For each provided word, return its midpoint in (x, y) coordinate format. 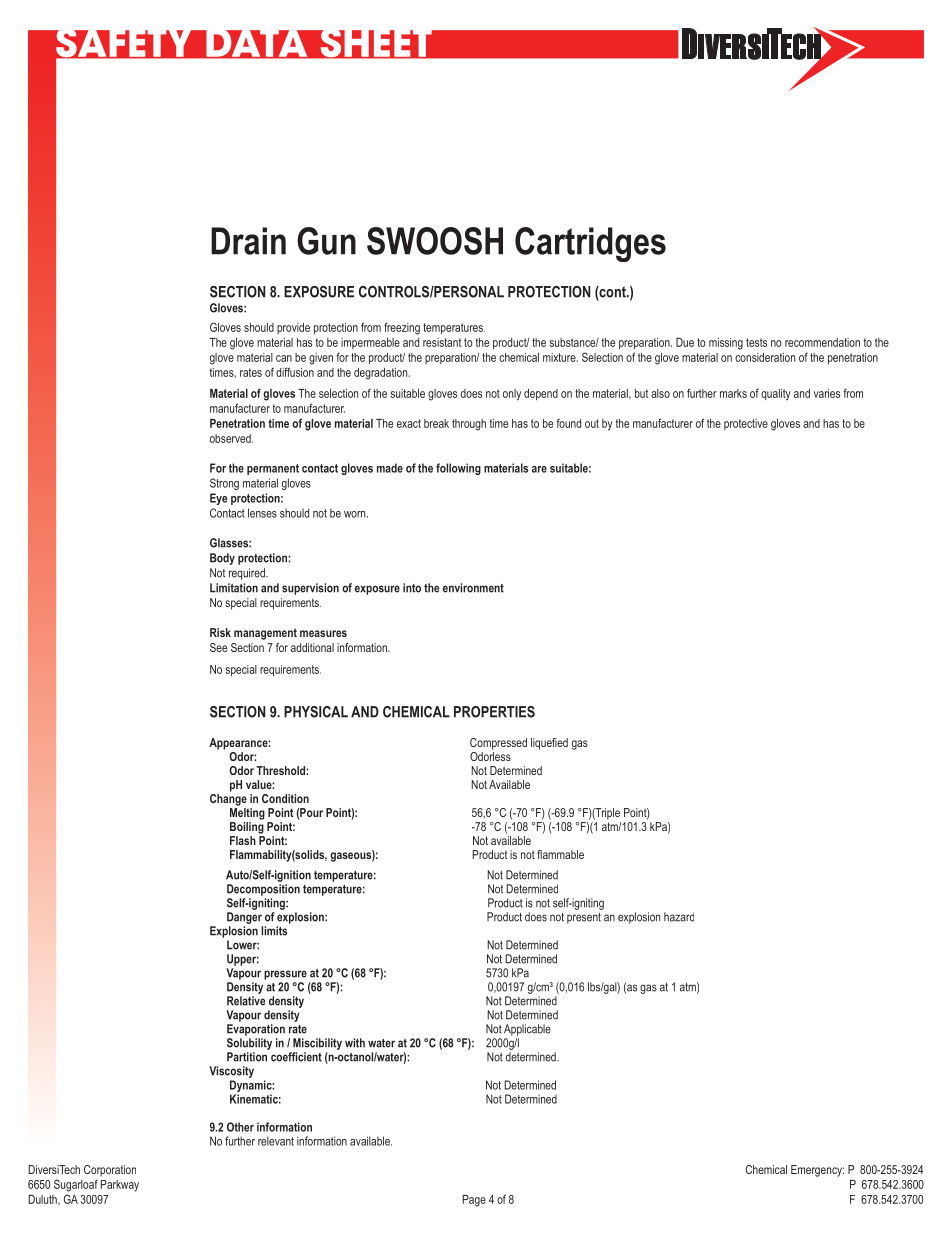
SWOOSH (435, 241)
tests (756, 342)
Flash (243, 840)
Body (222, 559)
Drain (248, 241)
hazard (679, 917)
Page (474, 1201)
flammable (560, 854)
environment (473, 588)
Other (240, 1127)
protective (746, 424)
